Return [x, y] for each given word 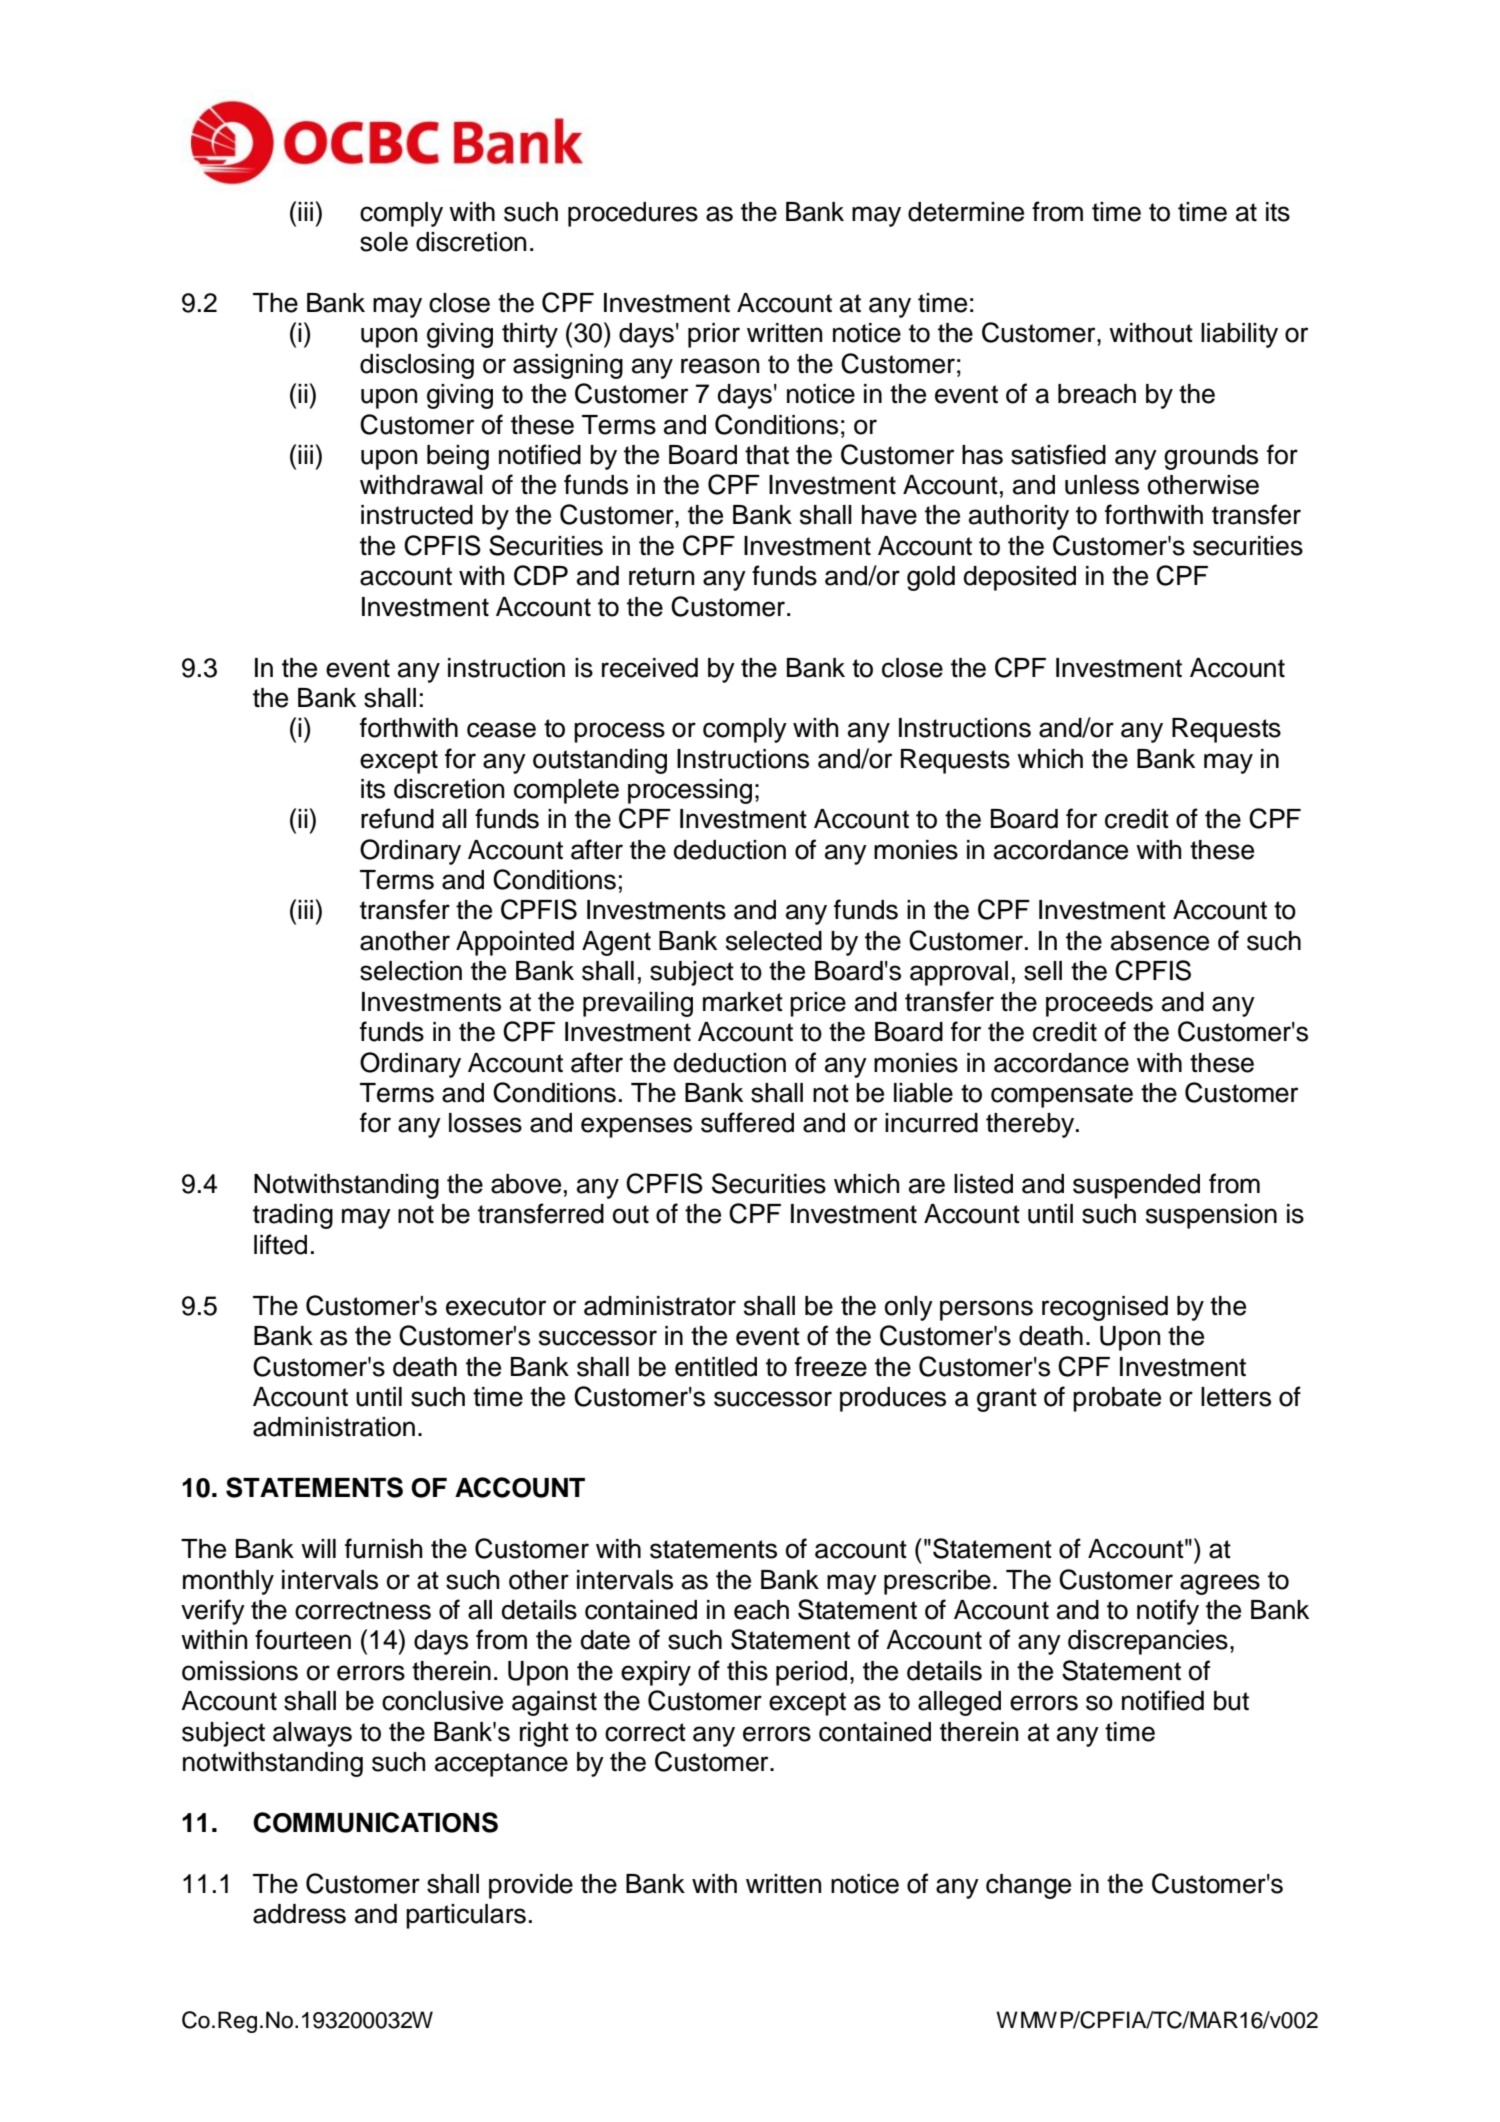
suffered [747, 1122]
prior [714, 335]
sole [384, 242]
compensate [1062, 1096]
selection [411, 971]
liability [1239, 335]
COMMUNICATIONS [375, 1822]
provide [531, 1886]
